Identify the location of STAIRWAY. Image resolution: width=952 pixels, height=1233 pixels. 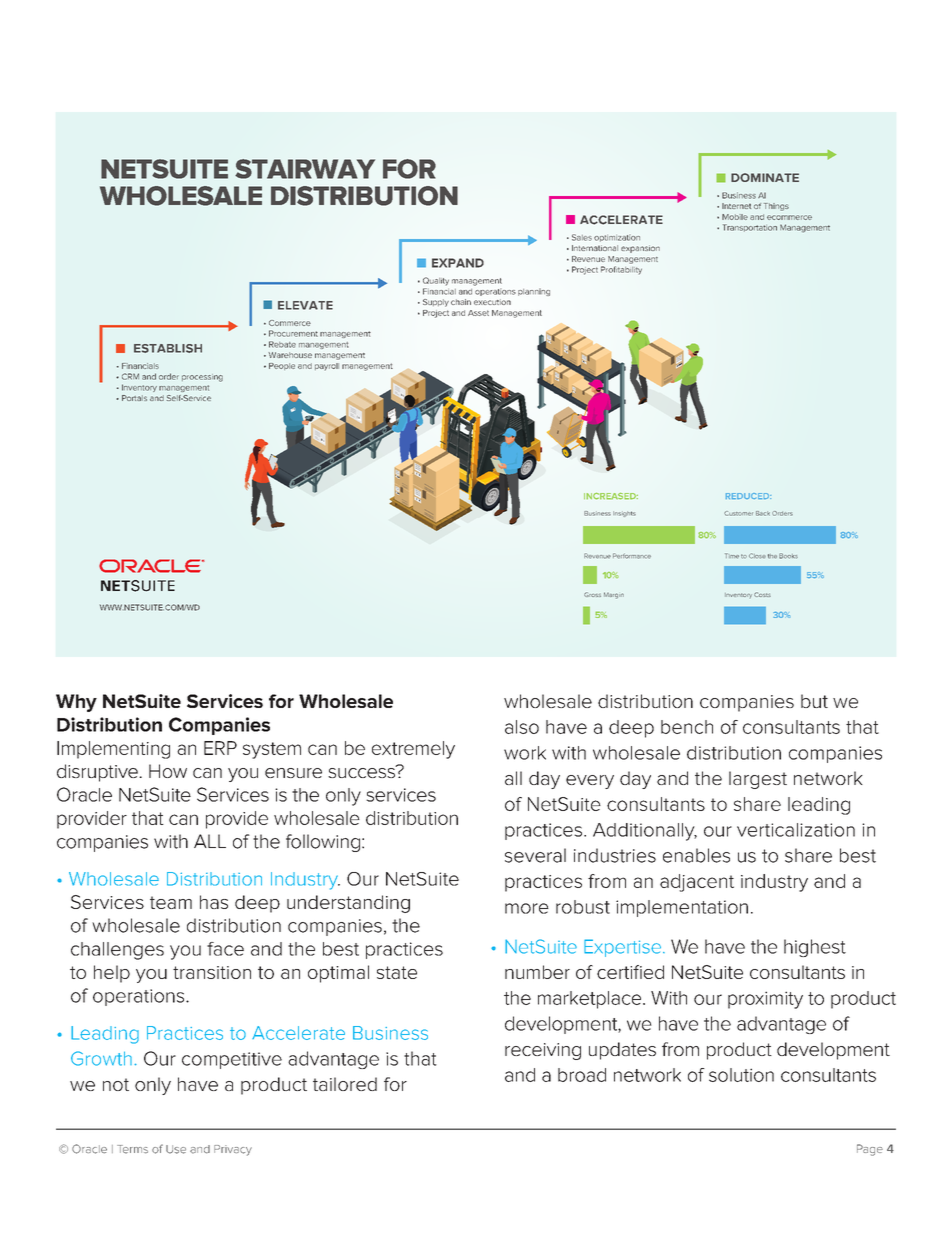
(305, 169).
